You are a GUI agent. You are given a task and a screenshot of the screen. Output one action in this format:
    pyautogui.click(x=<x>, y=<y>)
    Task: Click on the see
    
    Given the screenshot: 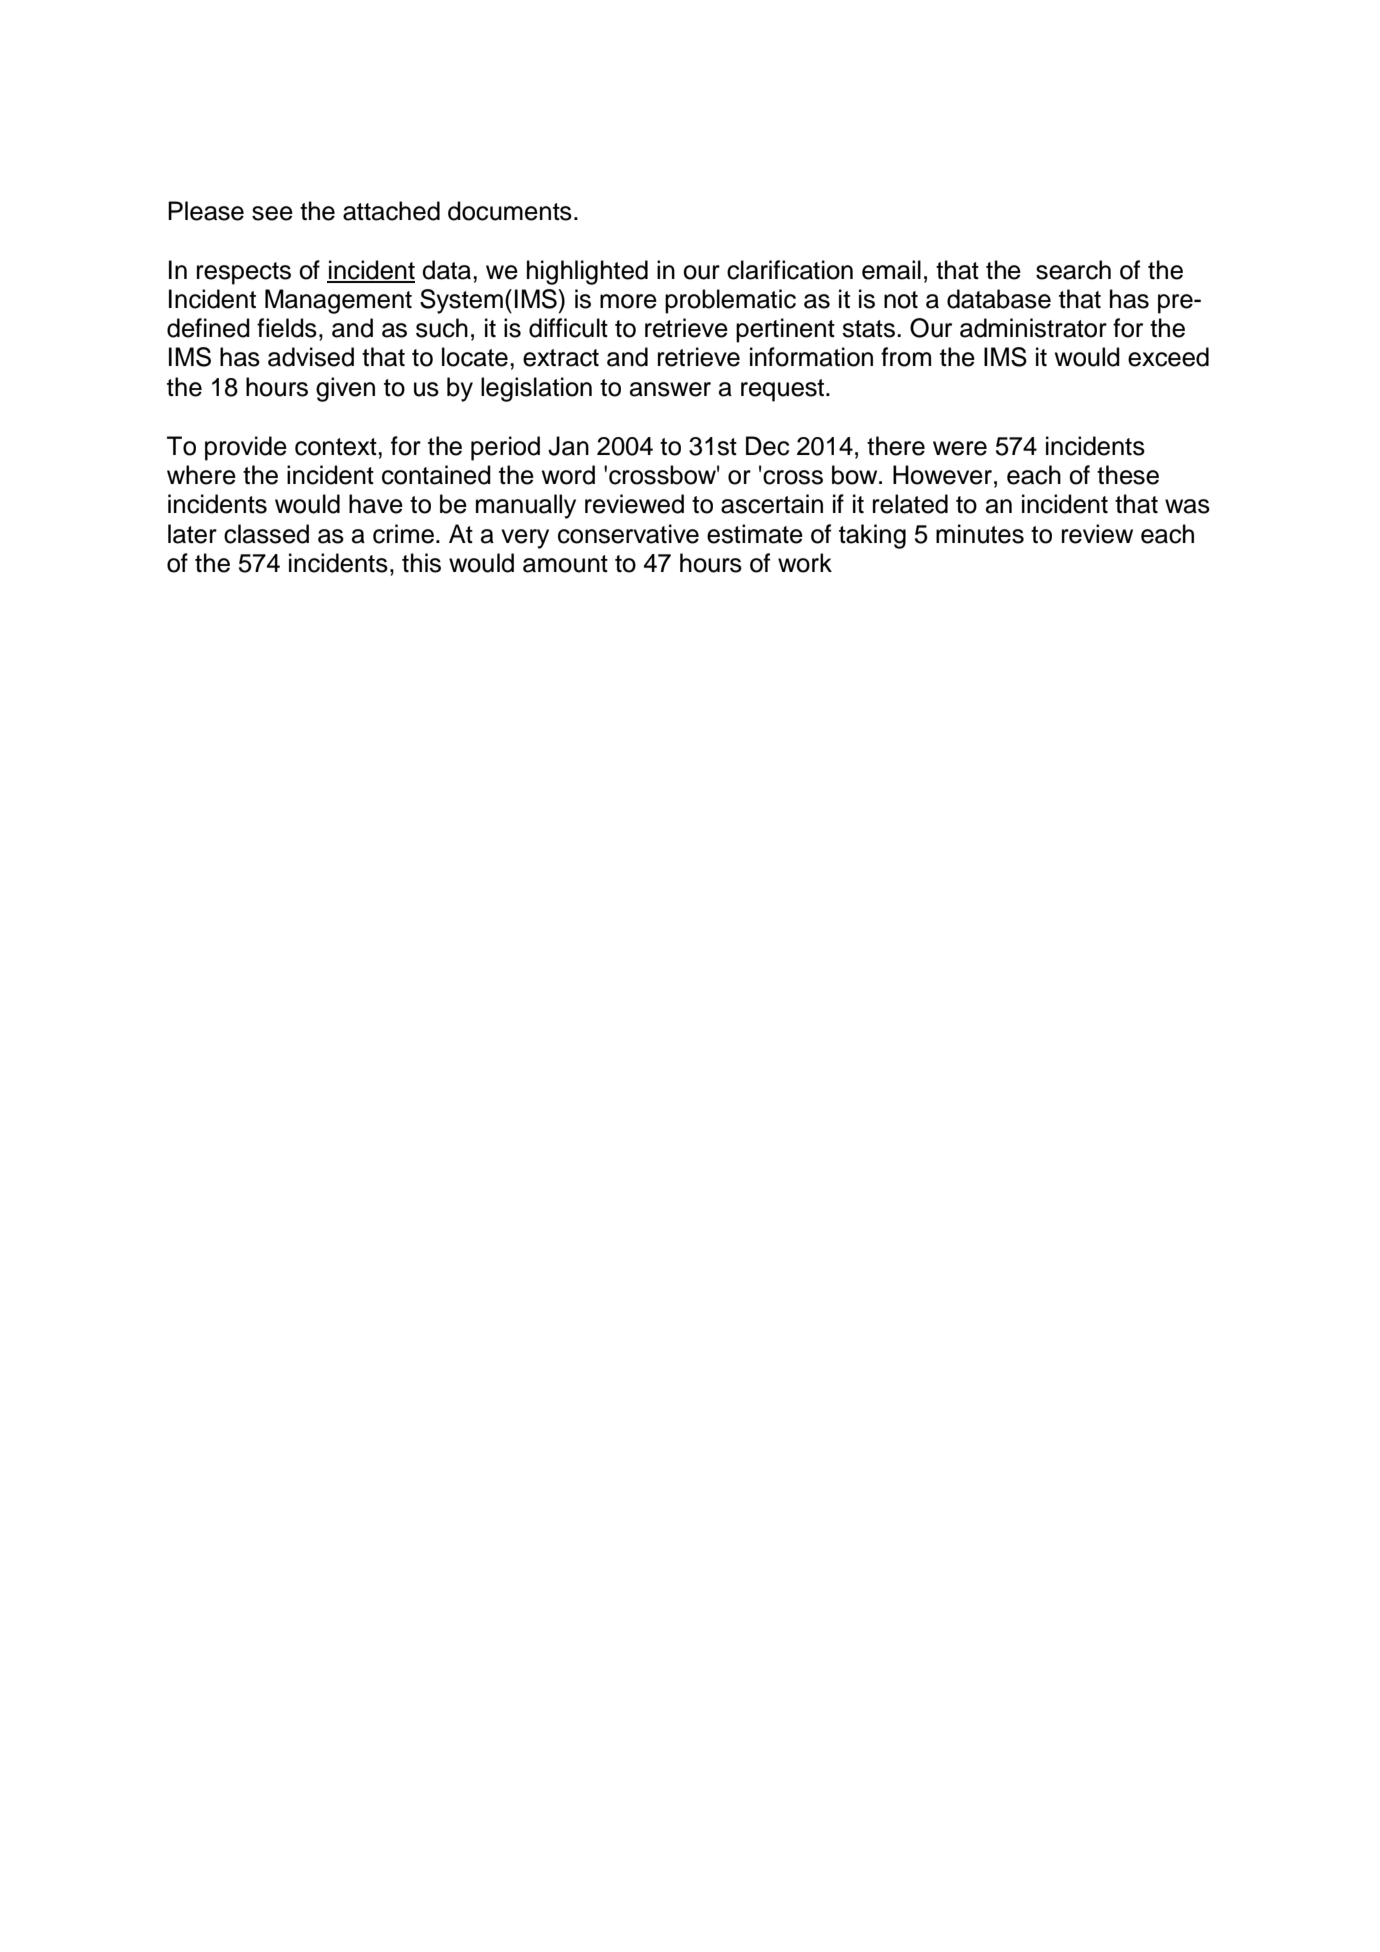 What is the action you would take?
    pyautogui.click(x=272, y=213)
